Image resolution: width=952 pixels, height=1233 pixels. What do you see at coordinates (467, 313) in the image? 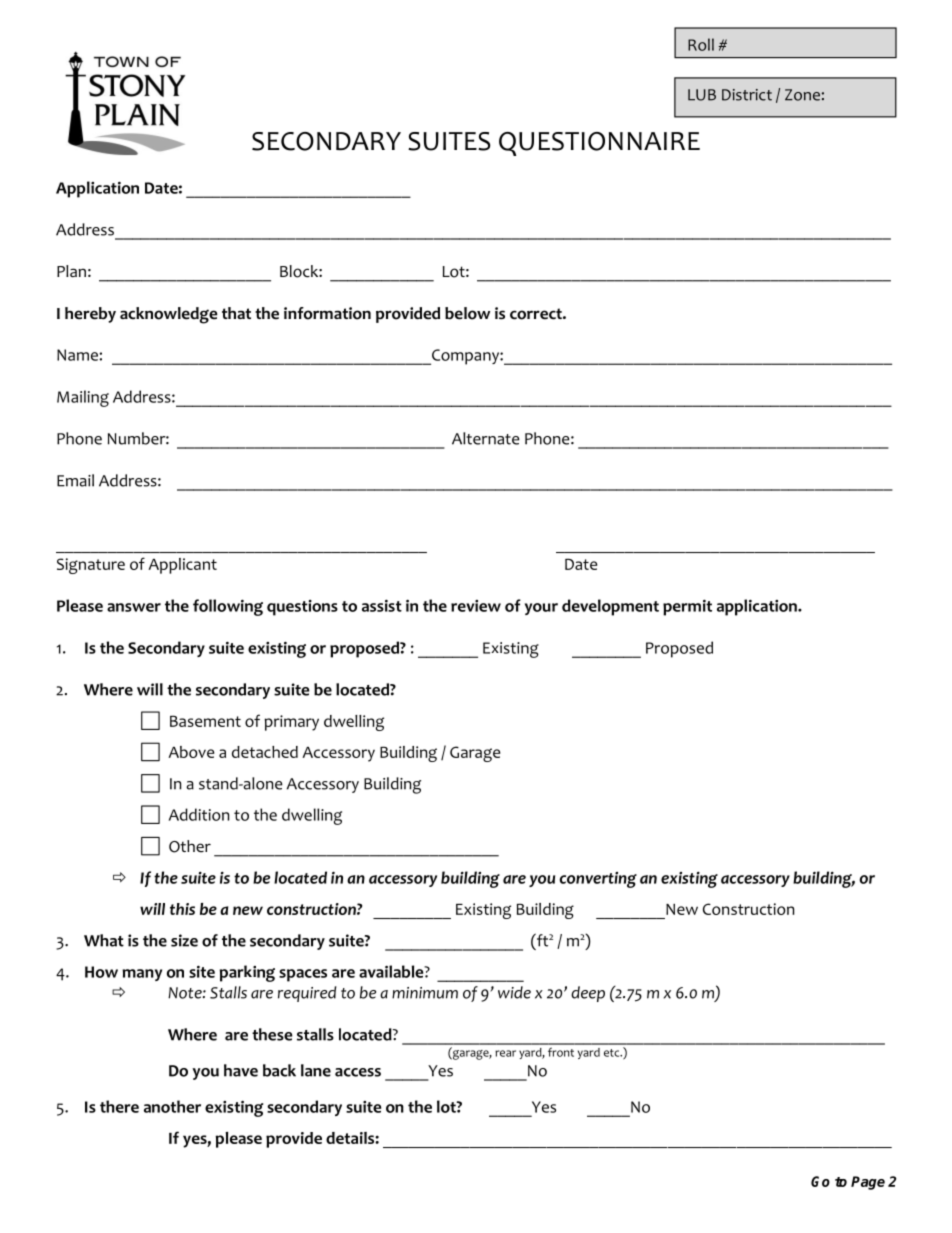
I see `below` at bounding box center [467, 313].
